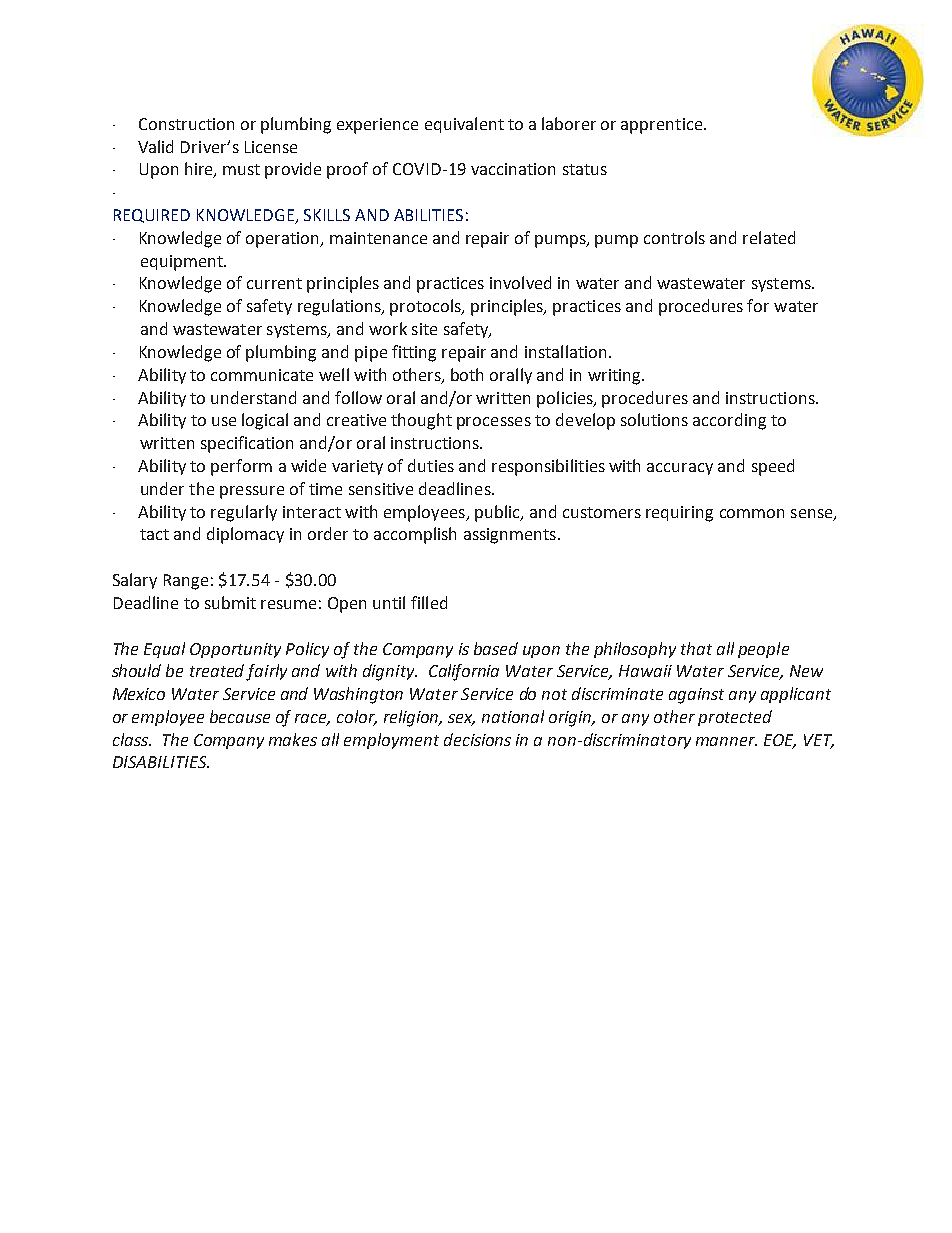  What do you see at coordinates (729, 421) in the page?
I see `according` at bounding box center [729, 421].
